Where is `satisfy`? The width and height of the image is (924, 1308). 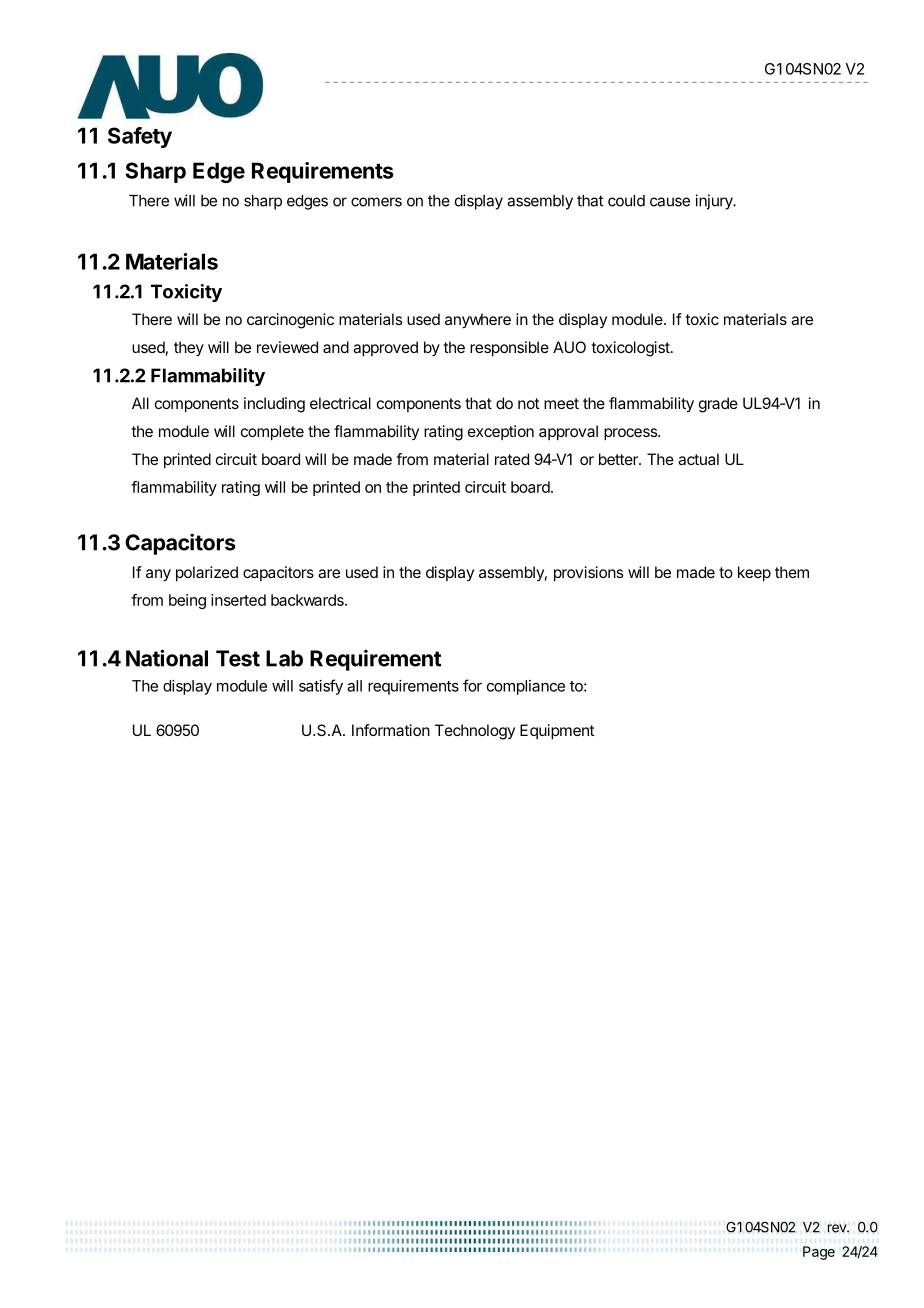 satisfy is located at coordinates (321, 687).
